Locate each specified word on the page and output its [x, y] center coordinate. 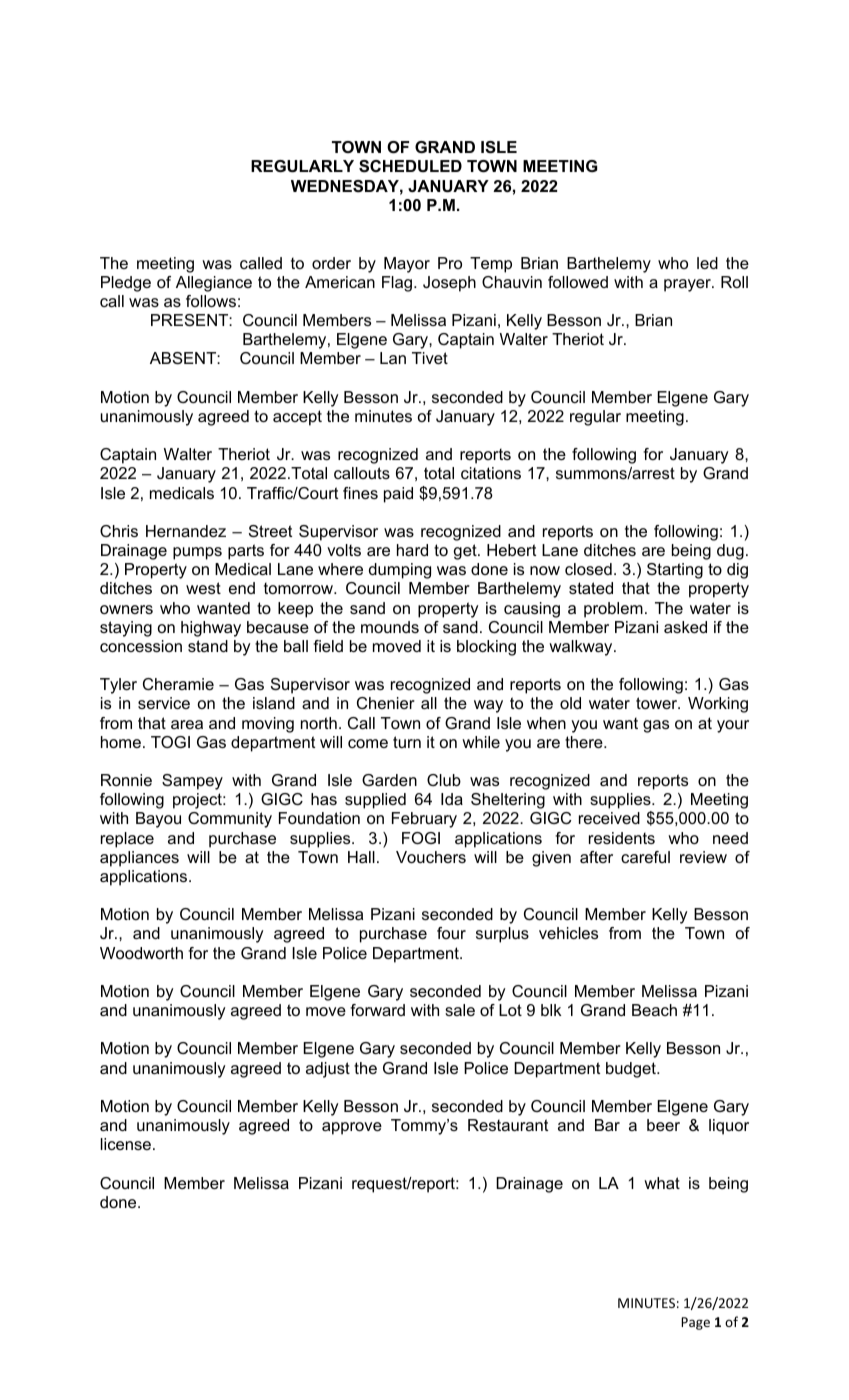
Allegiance [214, 284]
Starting [675, 571]
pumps [197, 553]
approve [352, 1128]
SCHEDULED [410, 166]
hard [412, 550]
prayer [688, 285]
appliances [139, 859]
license [126, 1144]
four [451, 933]
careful [645, 857]
